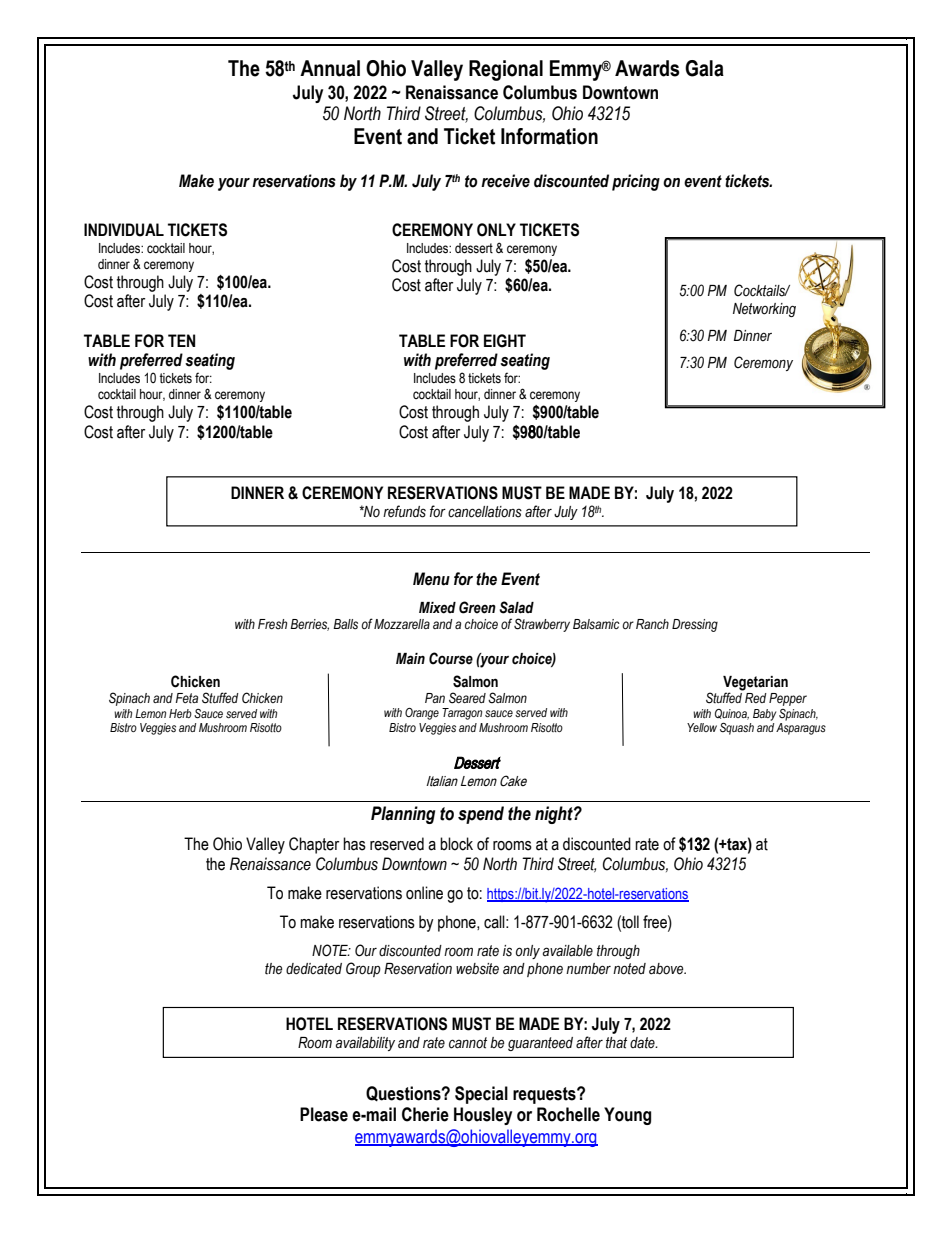 This screenshot has width=952, height=1233. What do you see at coordinates (737, 729) in the screenshot?
I see `Squash` at bounding box center [737, 729].
